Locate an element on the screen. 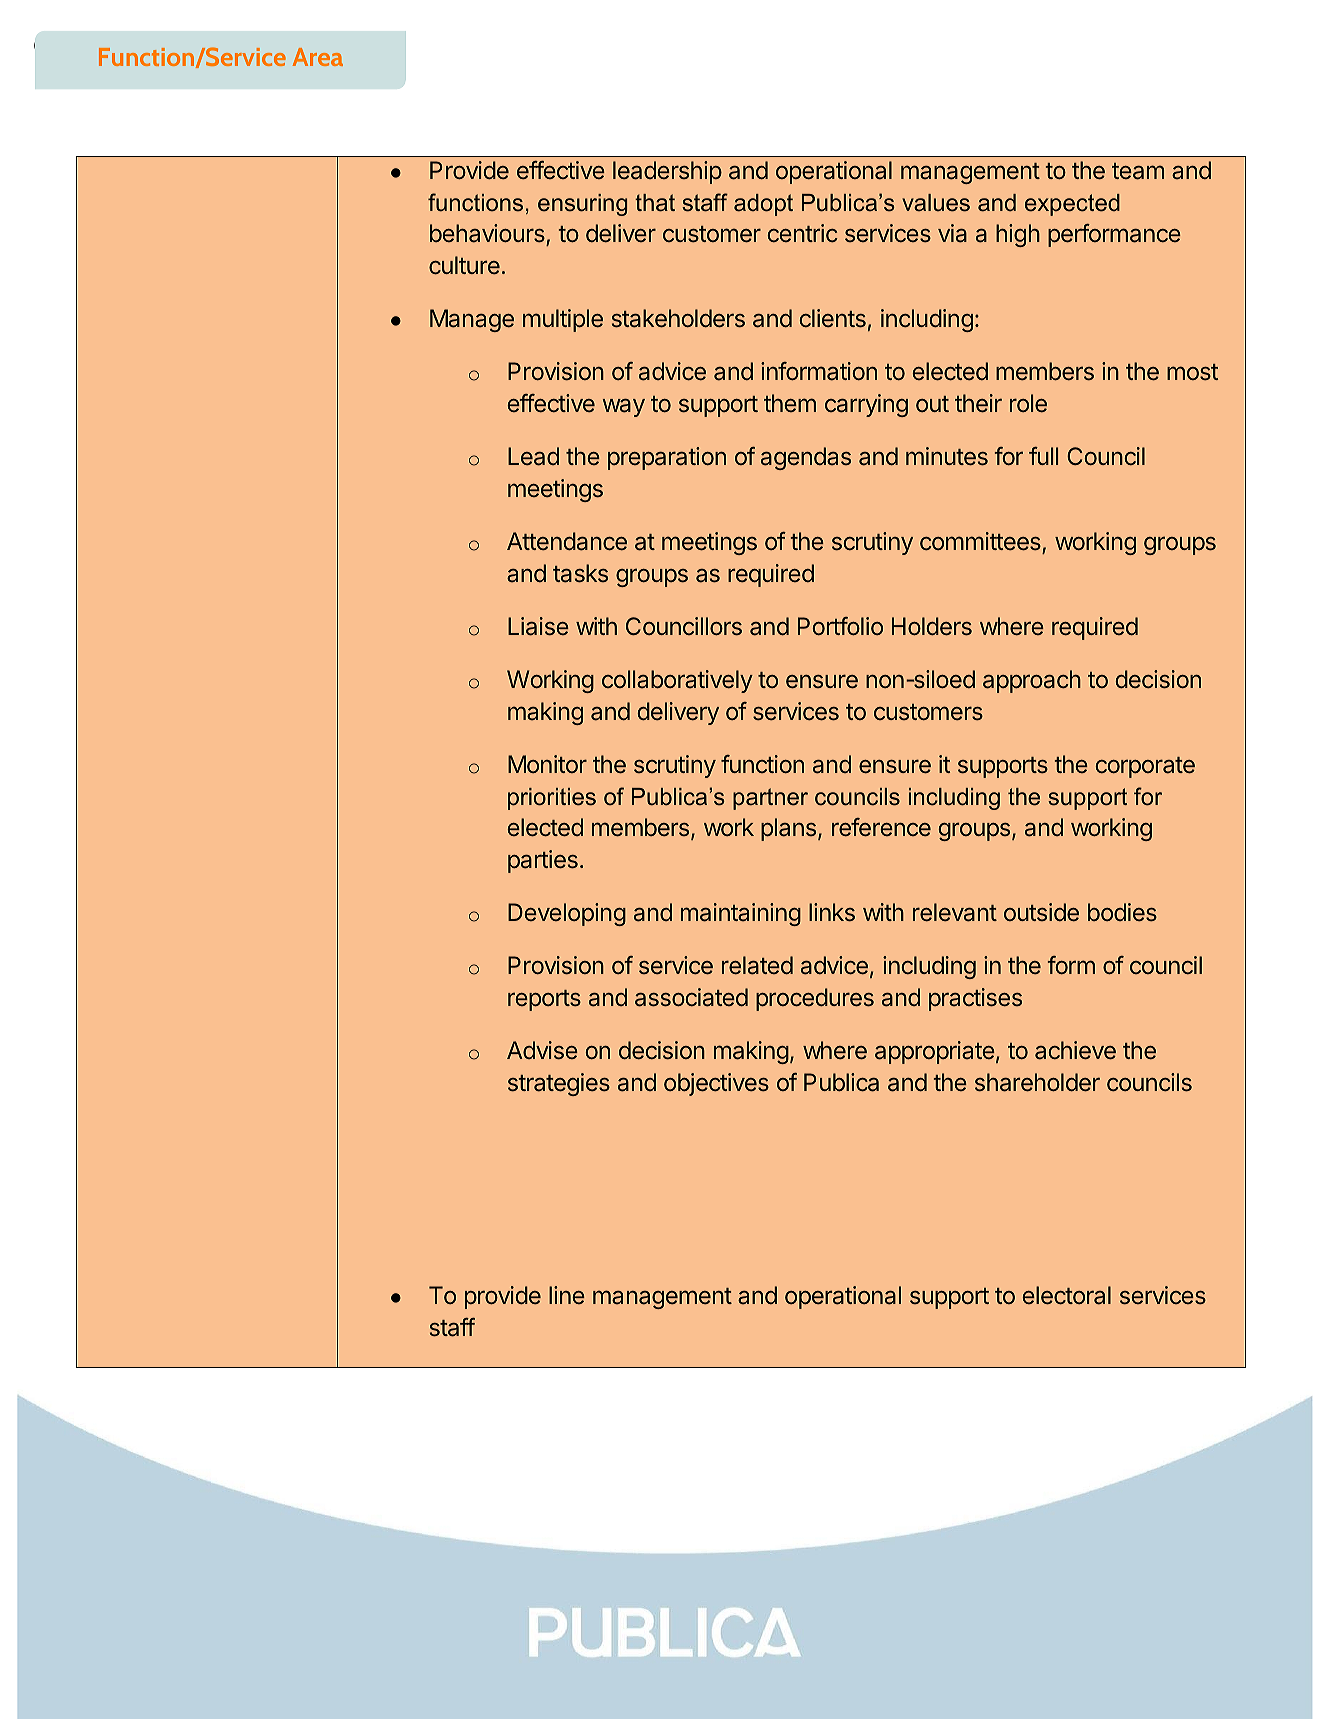  adopt is located at coordinates (763, 205).
